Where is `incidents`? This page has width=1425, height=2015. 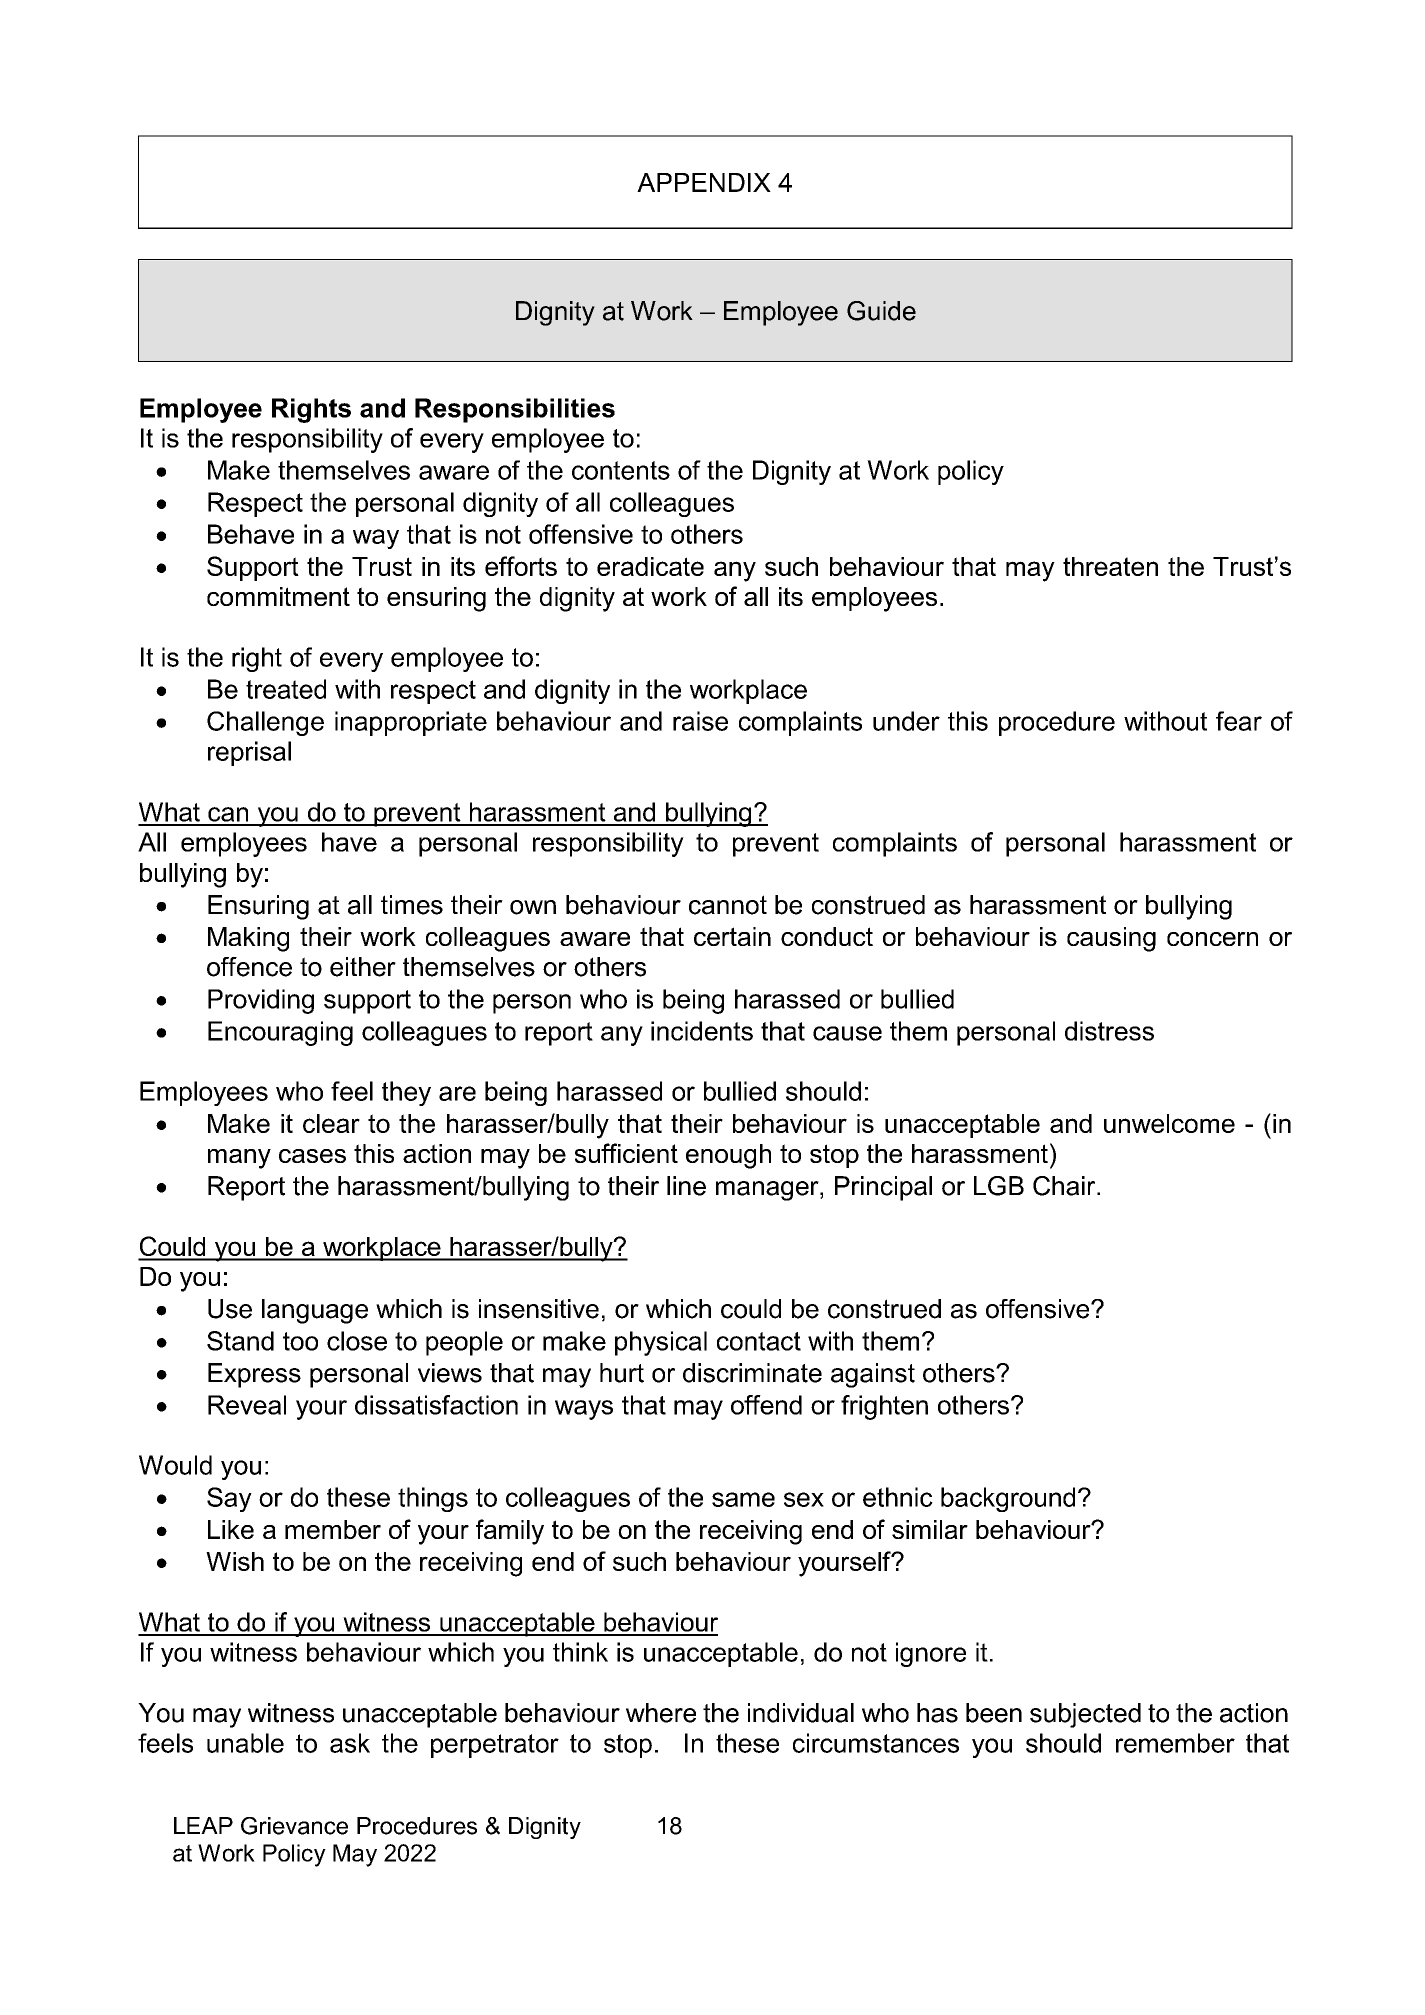 incidents is located at coordinates (702, 1031).
